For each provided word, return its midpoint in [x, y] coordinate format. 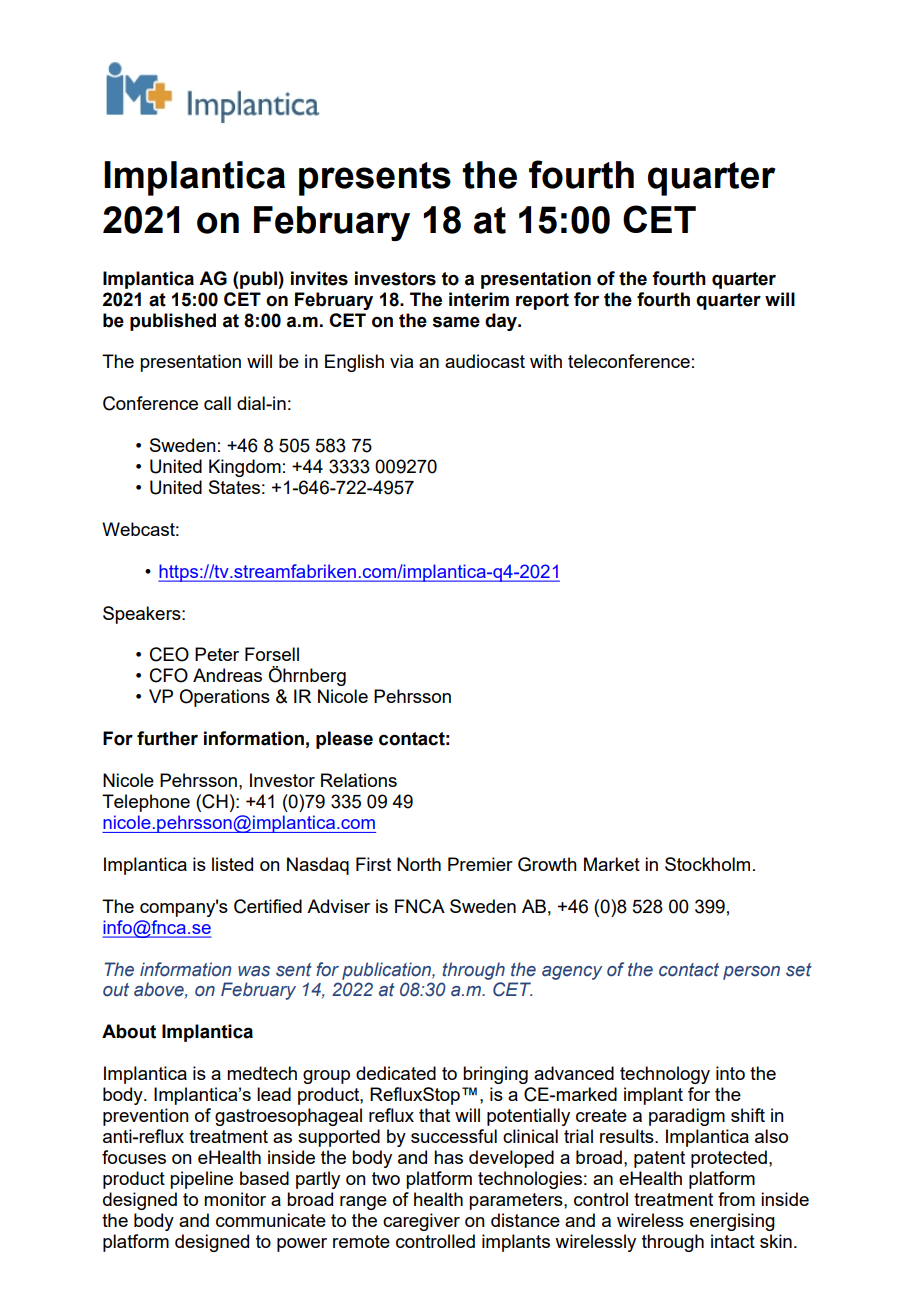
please [344, 740]
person [751, 973]
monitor [235, 1199]
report [542, 301]
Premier [480, 864]
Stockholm [707, 864]
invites [319, 278]
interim [479, 299]
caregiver [421, 1222]
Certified [268, 906]
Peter [217, 654]
